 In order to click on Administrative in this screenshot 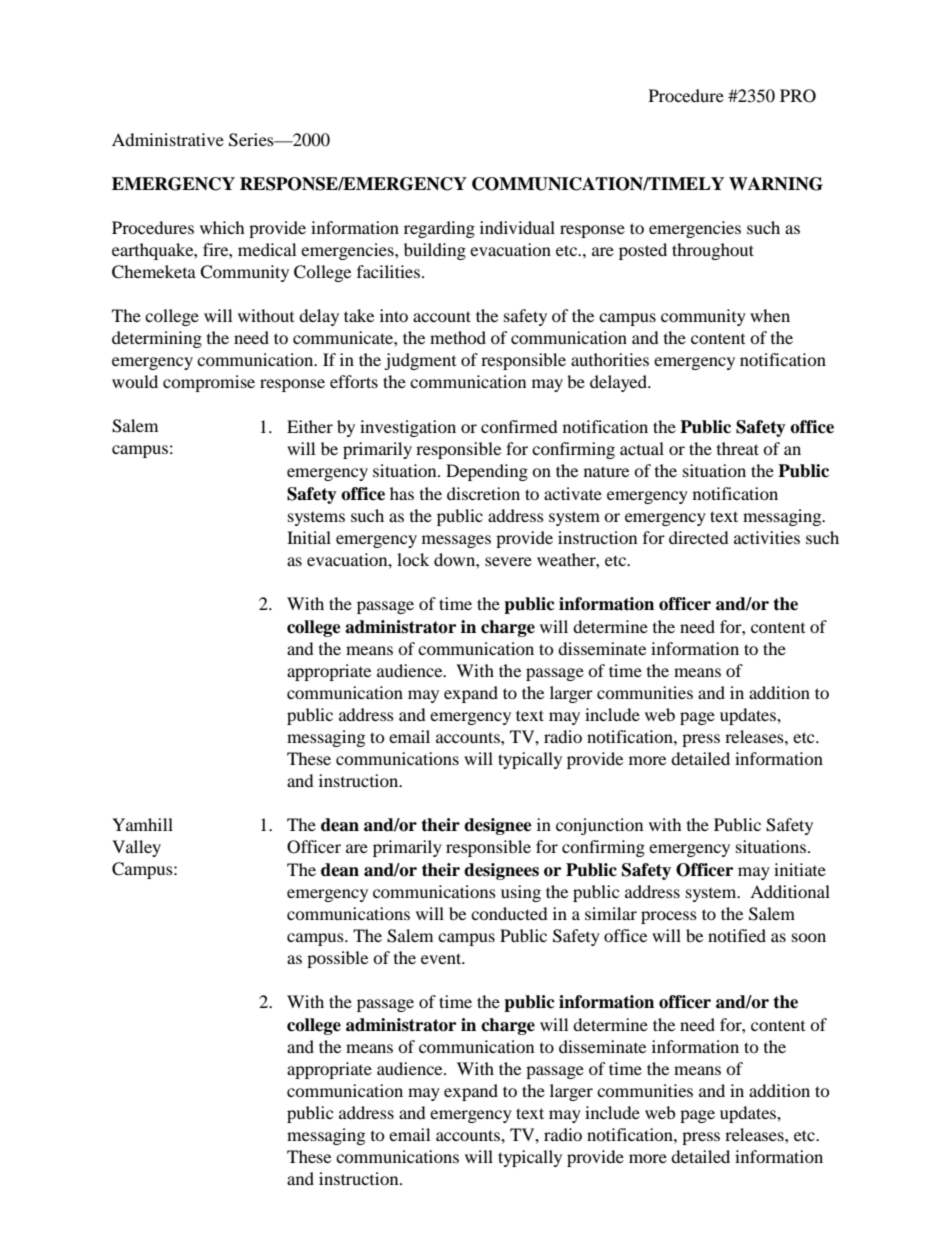, I will do `click(168, 139)`.
